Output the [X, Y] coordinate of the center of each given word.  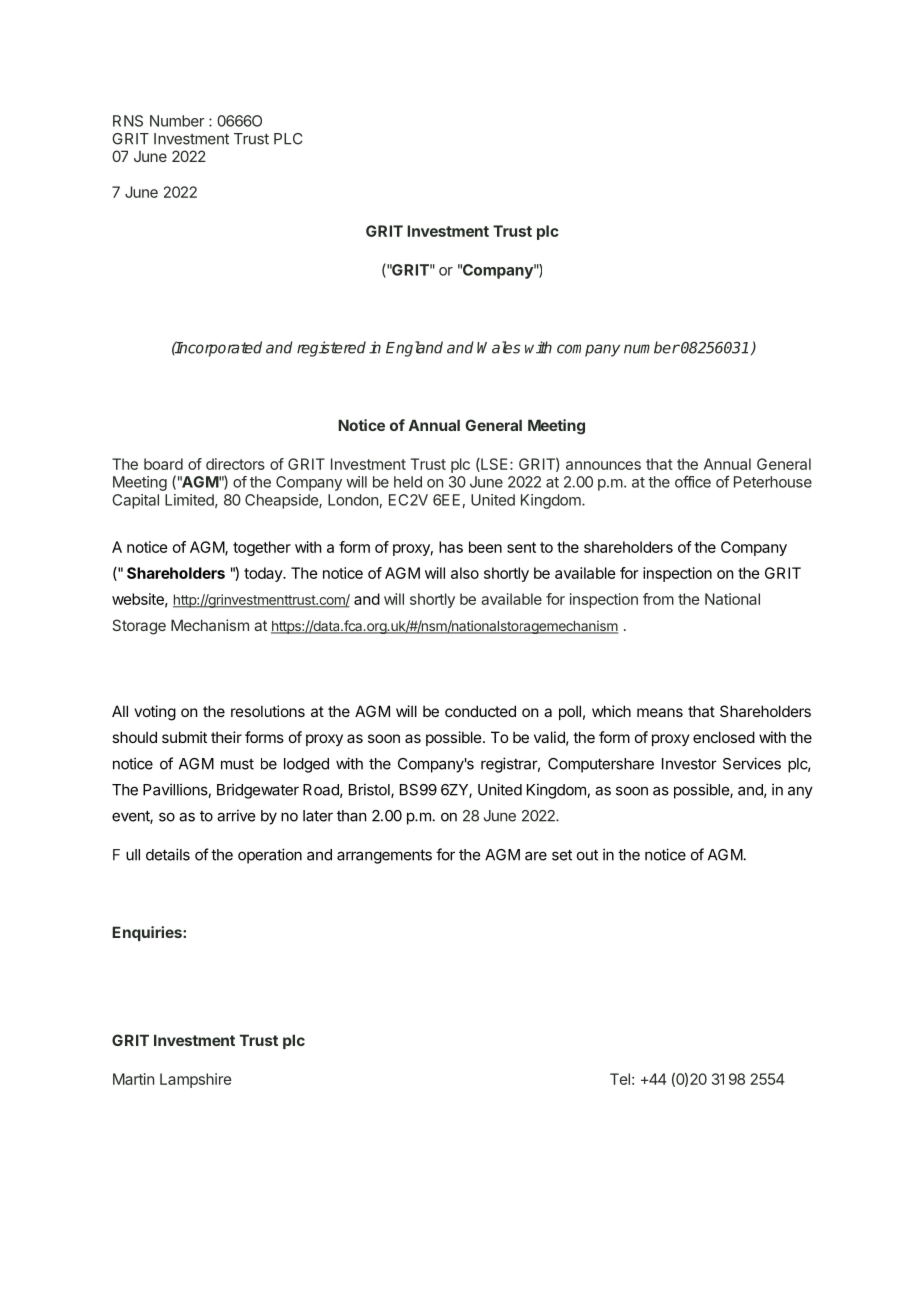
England [414, 349]
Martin [133, 1079]
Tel [620, 1079]
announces [603, 465]
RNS [128, 121]
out [587, 855]
